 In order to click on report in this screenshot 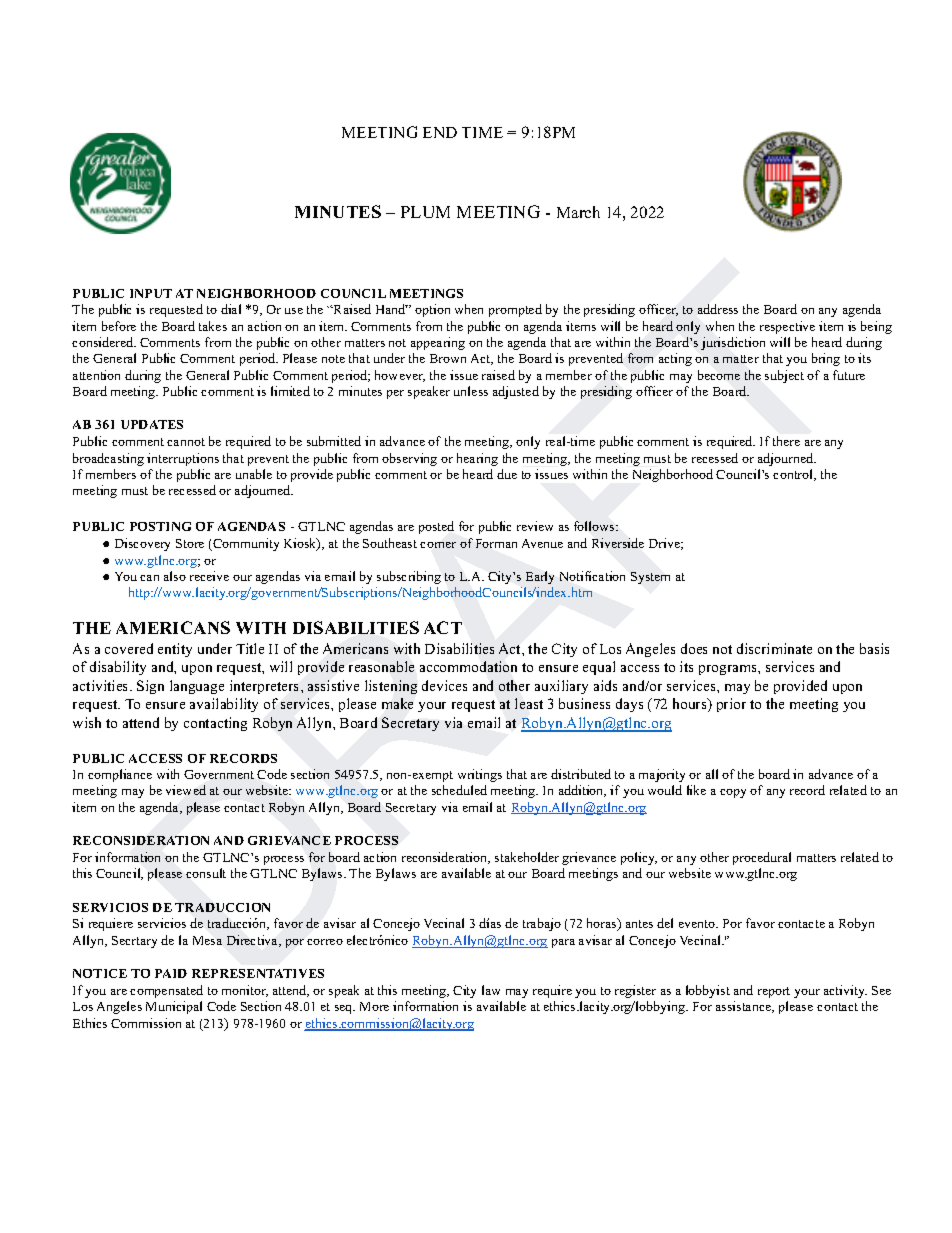, I will do `click(774, 992)`.
